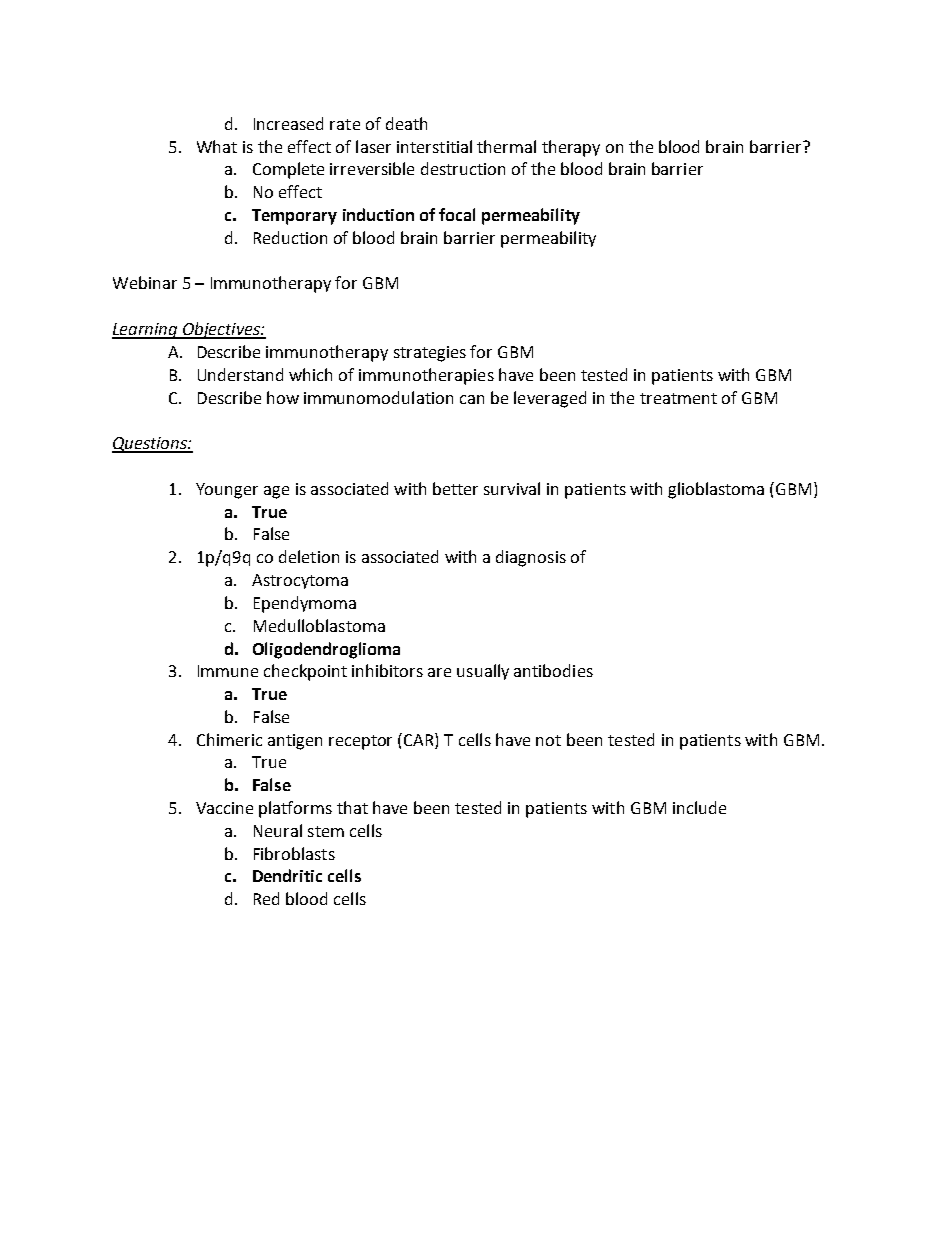 This screenshot has width=952, height=1233. What do you see at coordinates (224, 808) in the screenshot?
I see `Vaccine` at bounding box center [224, 808].
